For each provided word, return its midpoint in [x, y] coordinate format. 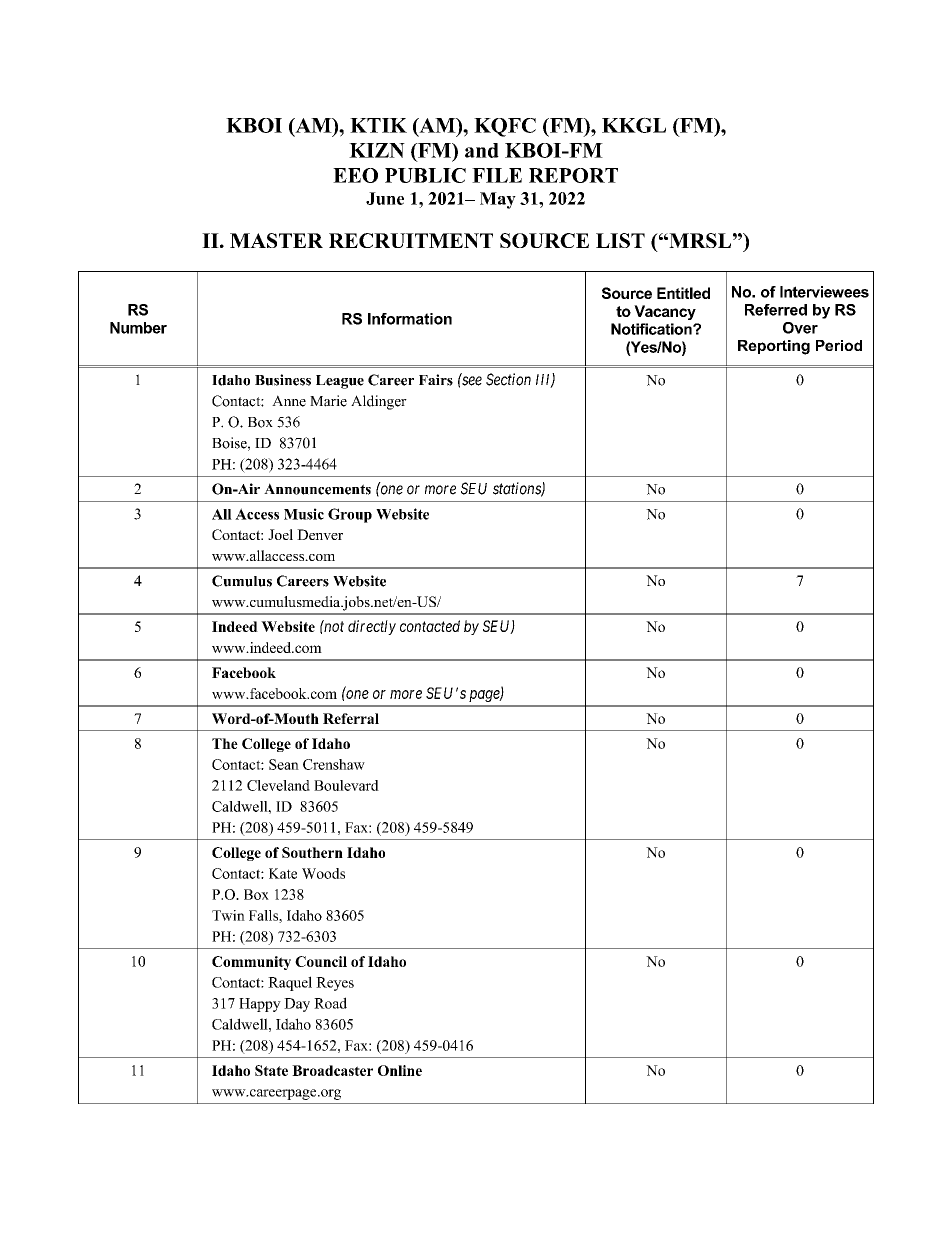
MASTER [276, 240]
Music [304, 514]
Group [350, 515]
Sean [284, 764]
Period [839, 345]
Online [400, 1070]
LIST [620, 240]
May [498, 200]
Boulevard [346, 785]
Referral [351, 718]
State [271, 1070]
